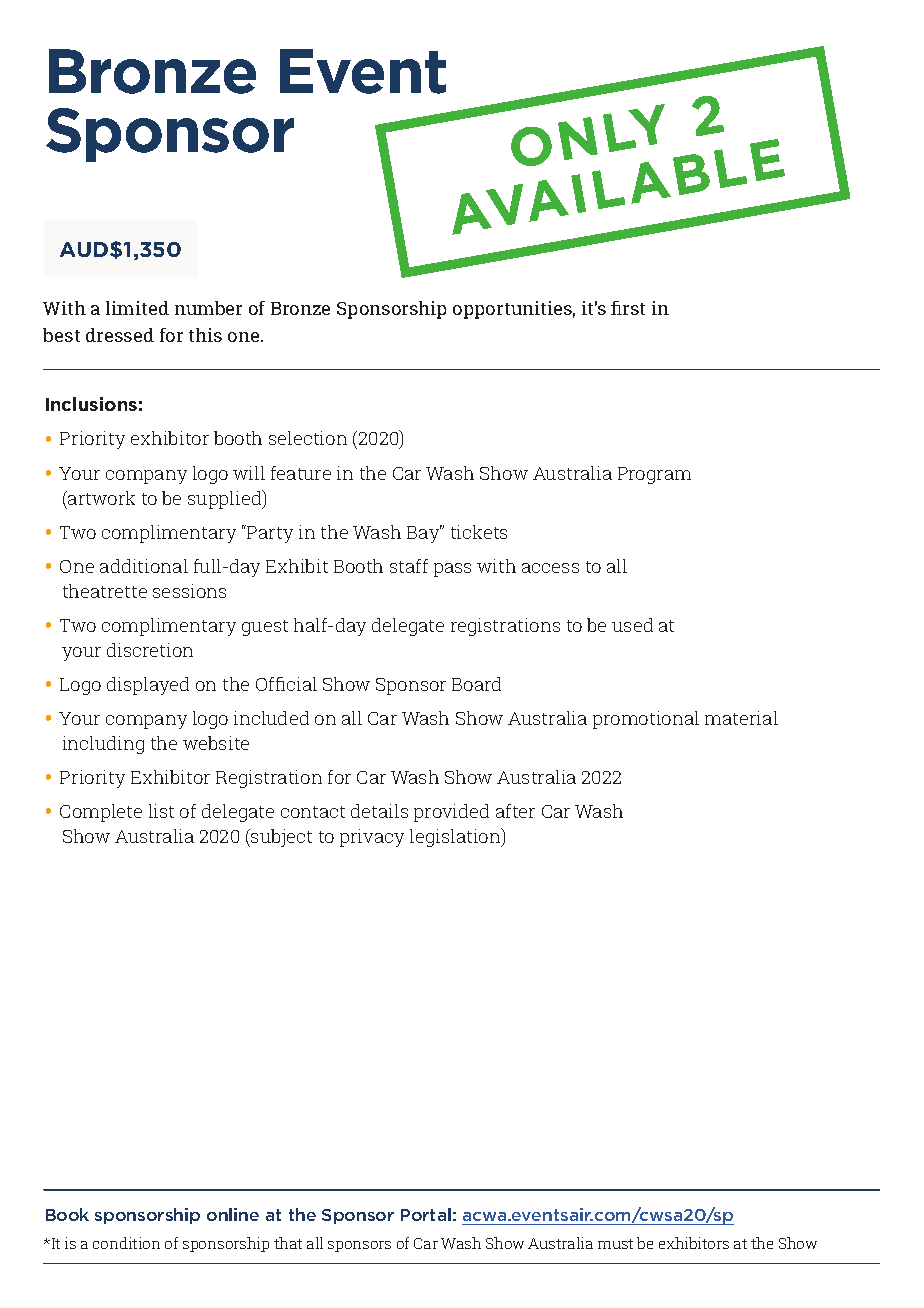 The image size is (924, 1308). I want to click on privacy, so click(372, 838).
